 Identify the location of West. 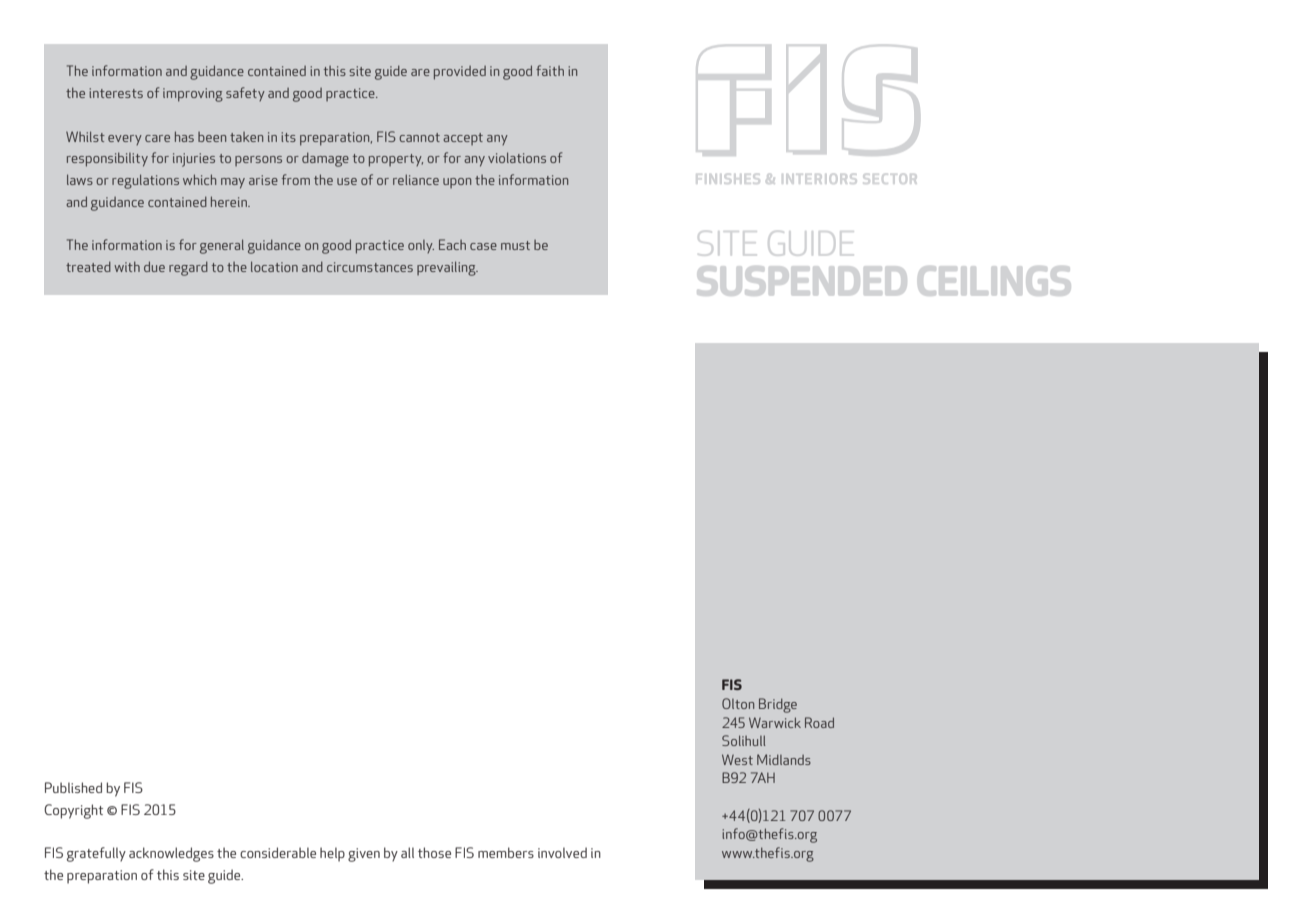
(737, 759).
